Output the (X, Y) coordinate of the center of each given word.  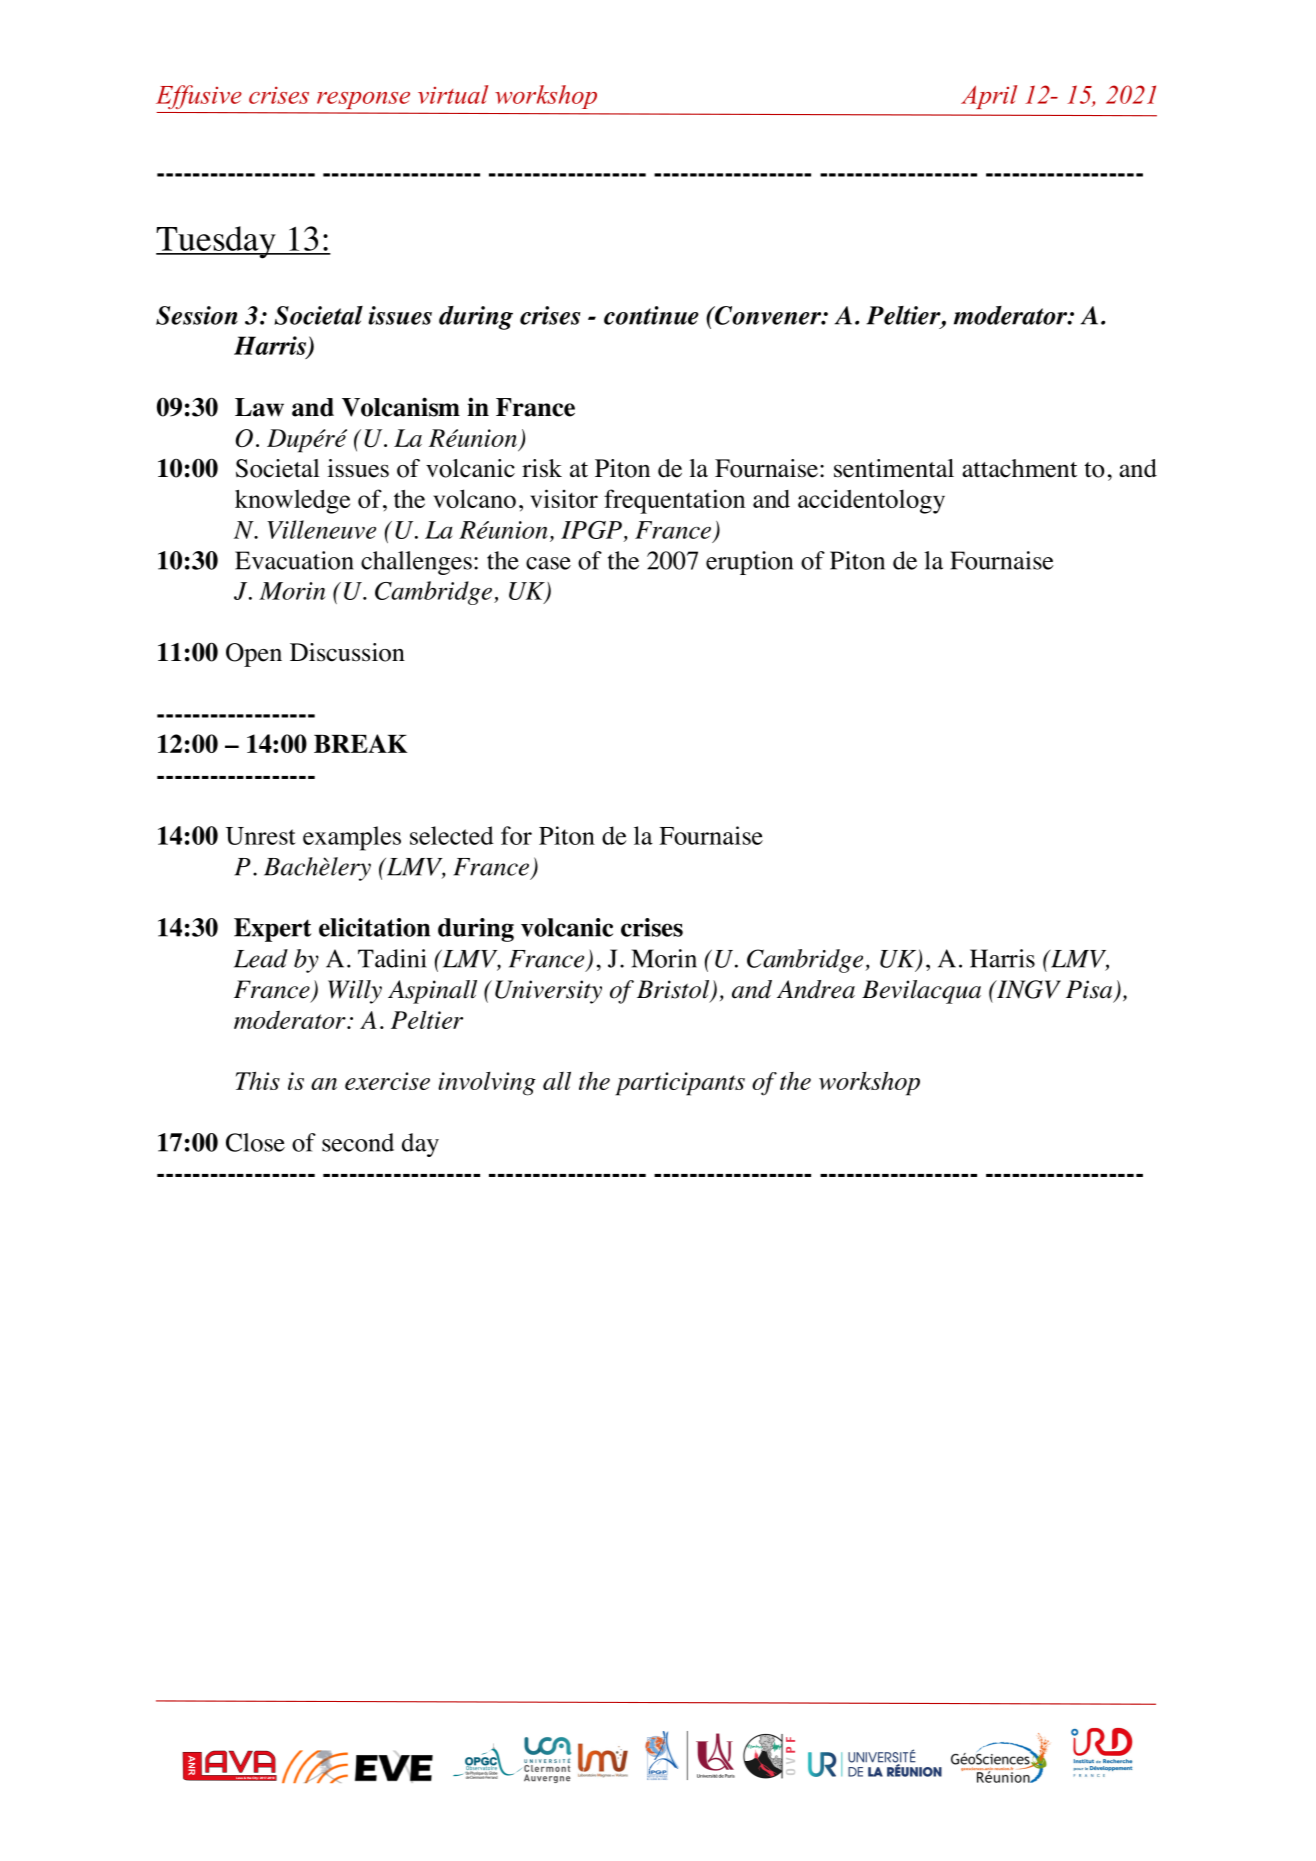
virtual (453, 94)
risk (542, 468)
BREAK (360, 743)
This (258, 1080)
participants (680, 1084)
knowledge (292, 501)
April (989, 97)
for (516, 835)
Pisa (1090, 990)
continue (651, 315)
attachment (1019, 468)
